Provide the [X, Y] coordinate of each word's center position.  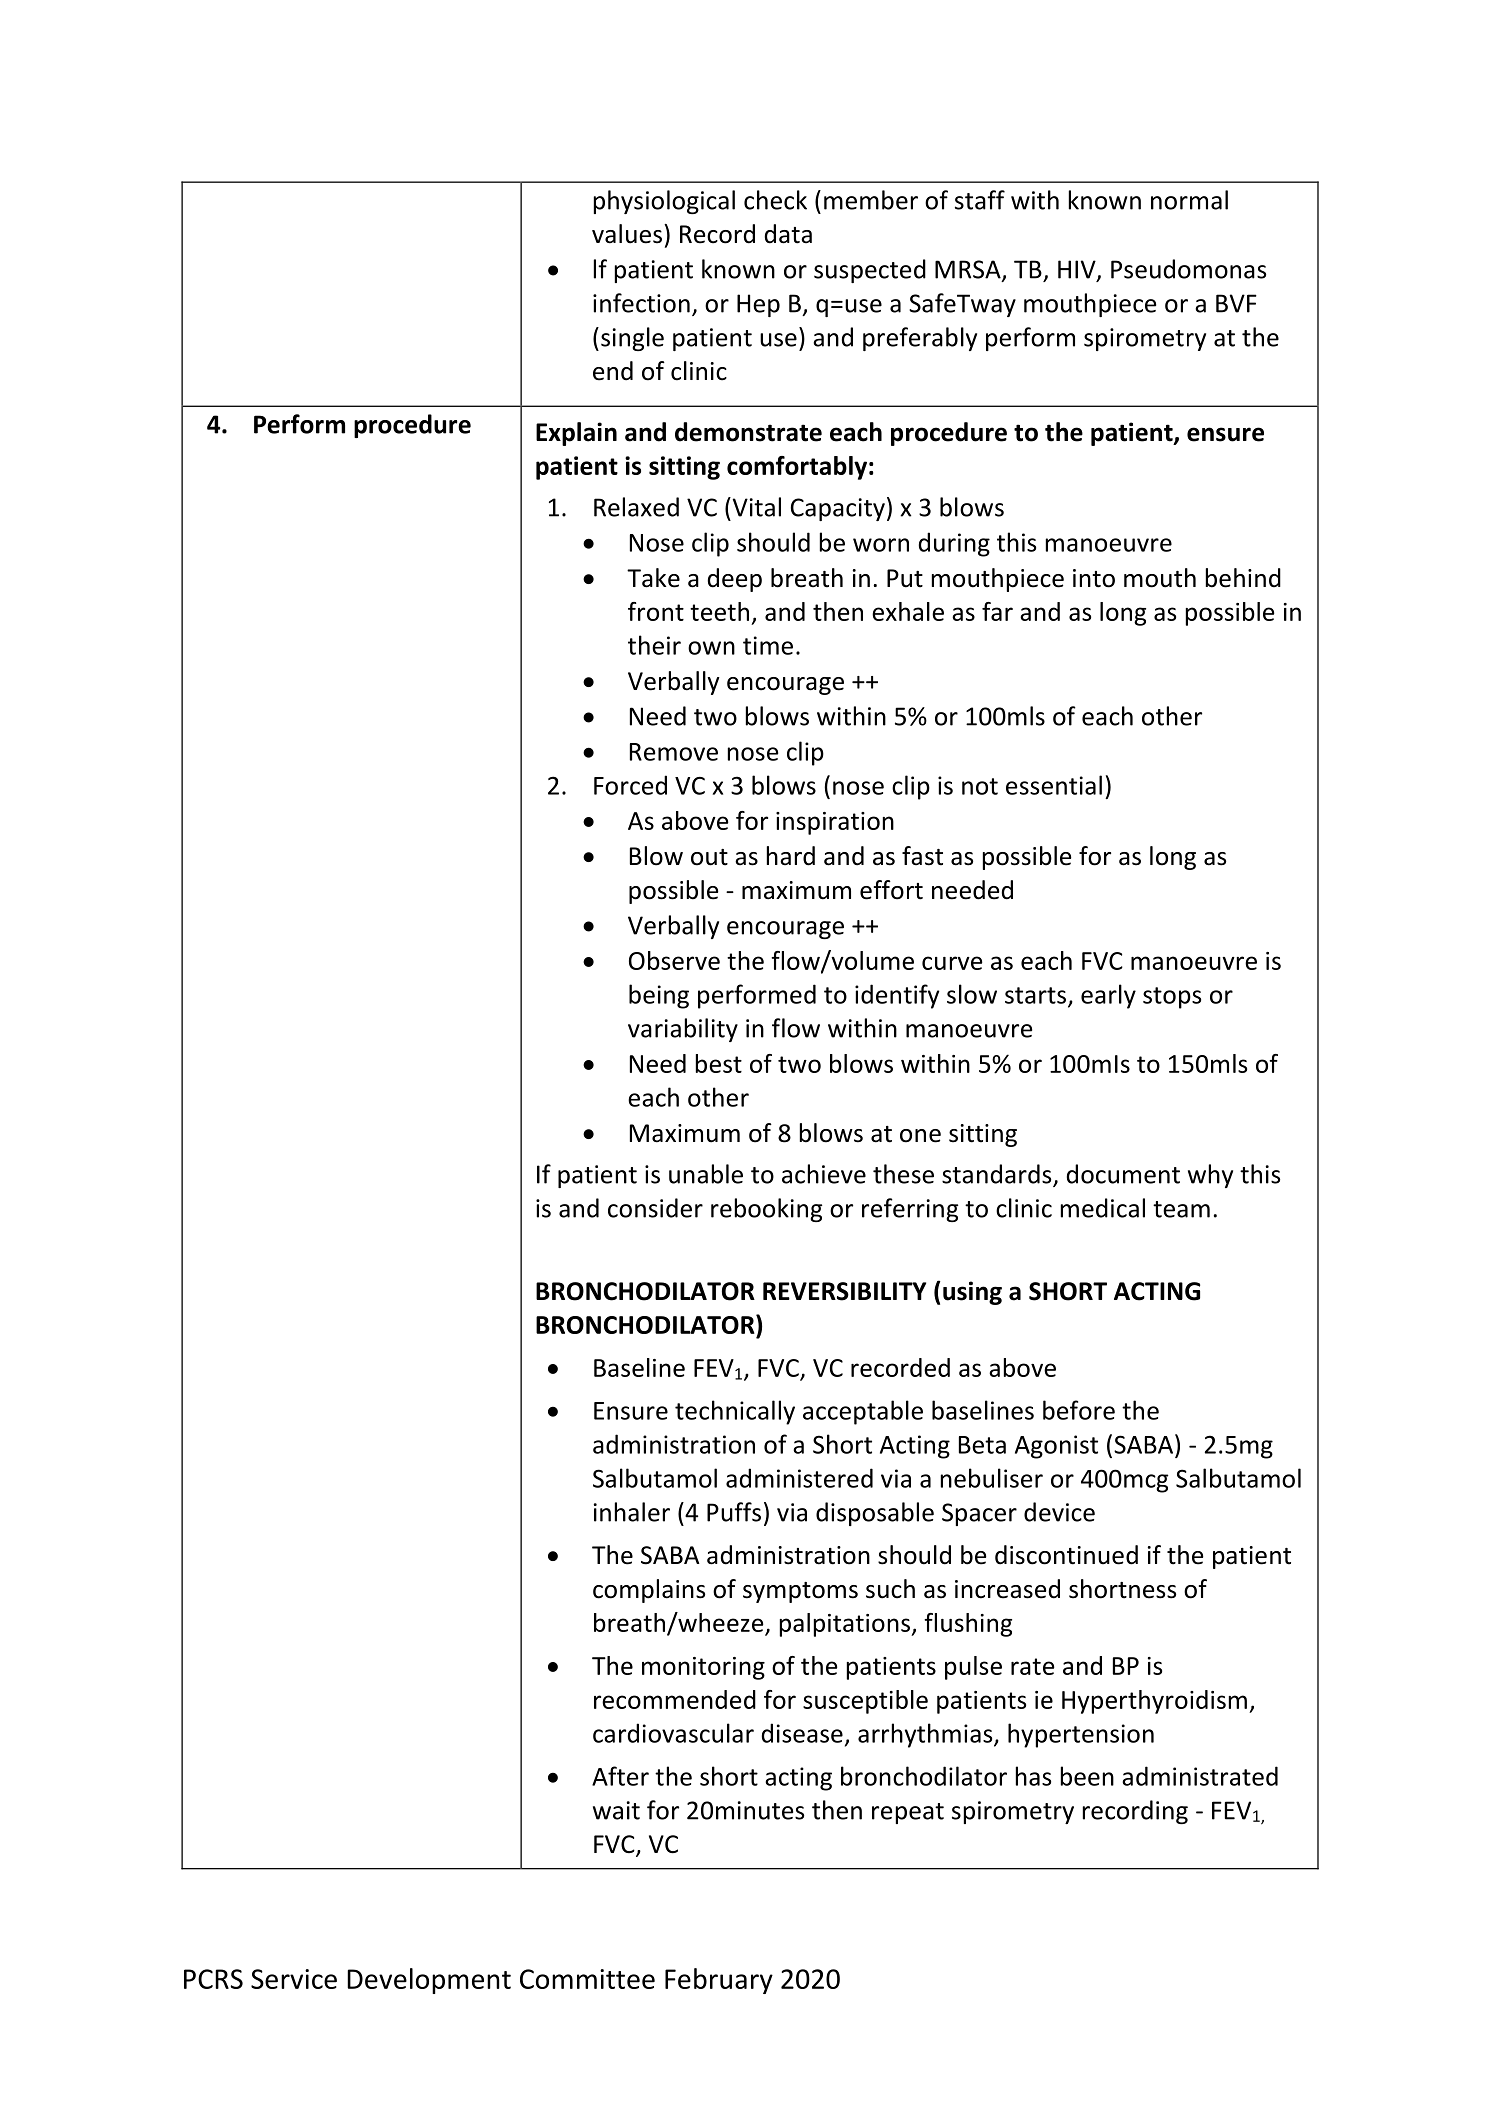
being [659, 996]
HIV [1078, 270]
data [788, 234]
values [627, 234]
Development [429, 1981]
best [719, 1063]
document [1123, 1174]
